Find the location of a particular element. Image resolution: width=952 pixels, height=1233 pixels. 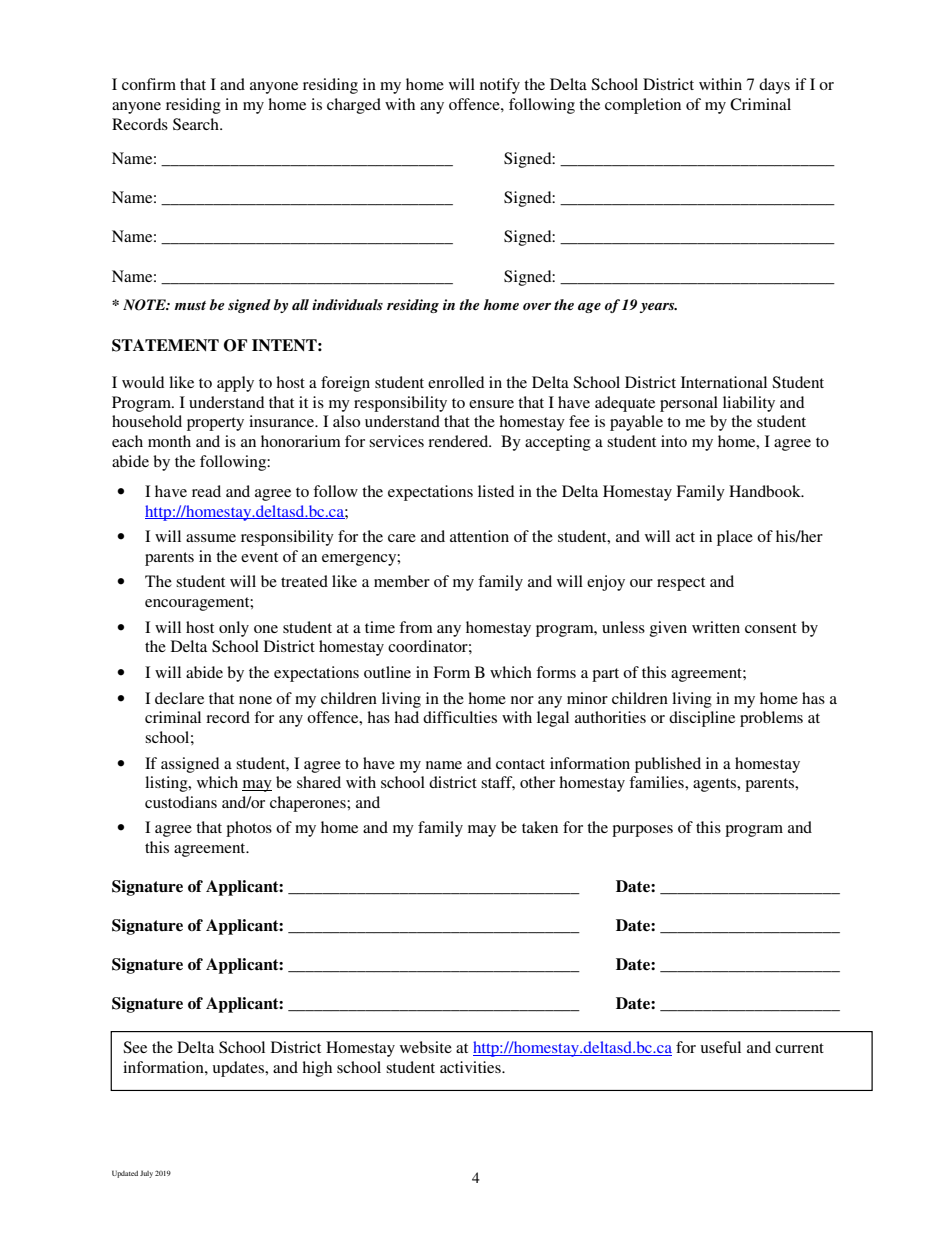

activities is located at coordinates (471, 1067).
